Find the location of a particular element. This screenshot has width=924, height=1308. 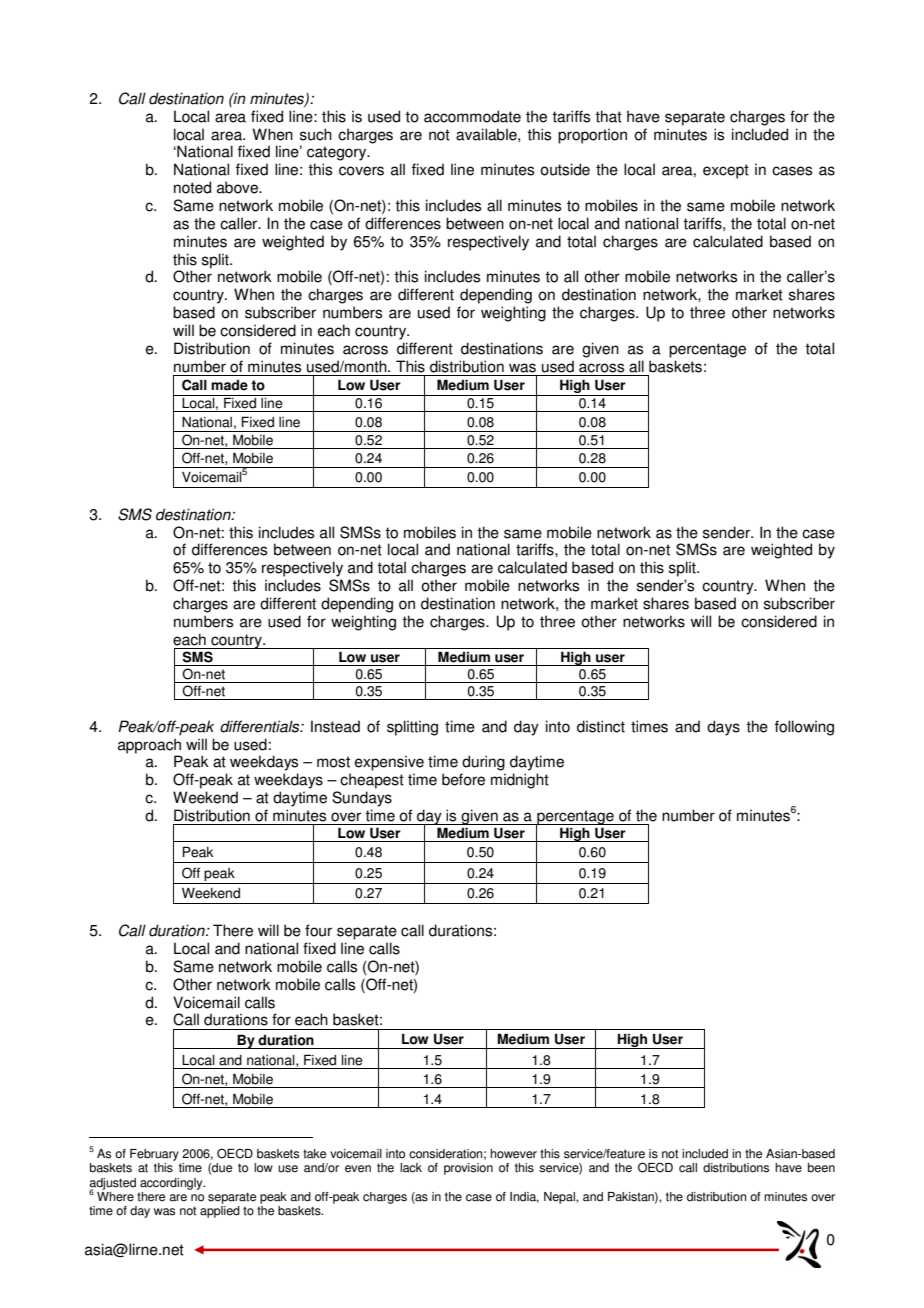

during is located at coordinates (483, 763).
